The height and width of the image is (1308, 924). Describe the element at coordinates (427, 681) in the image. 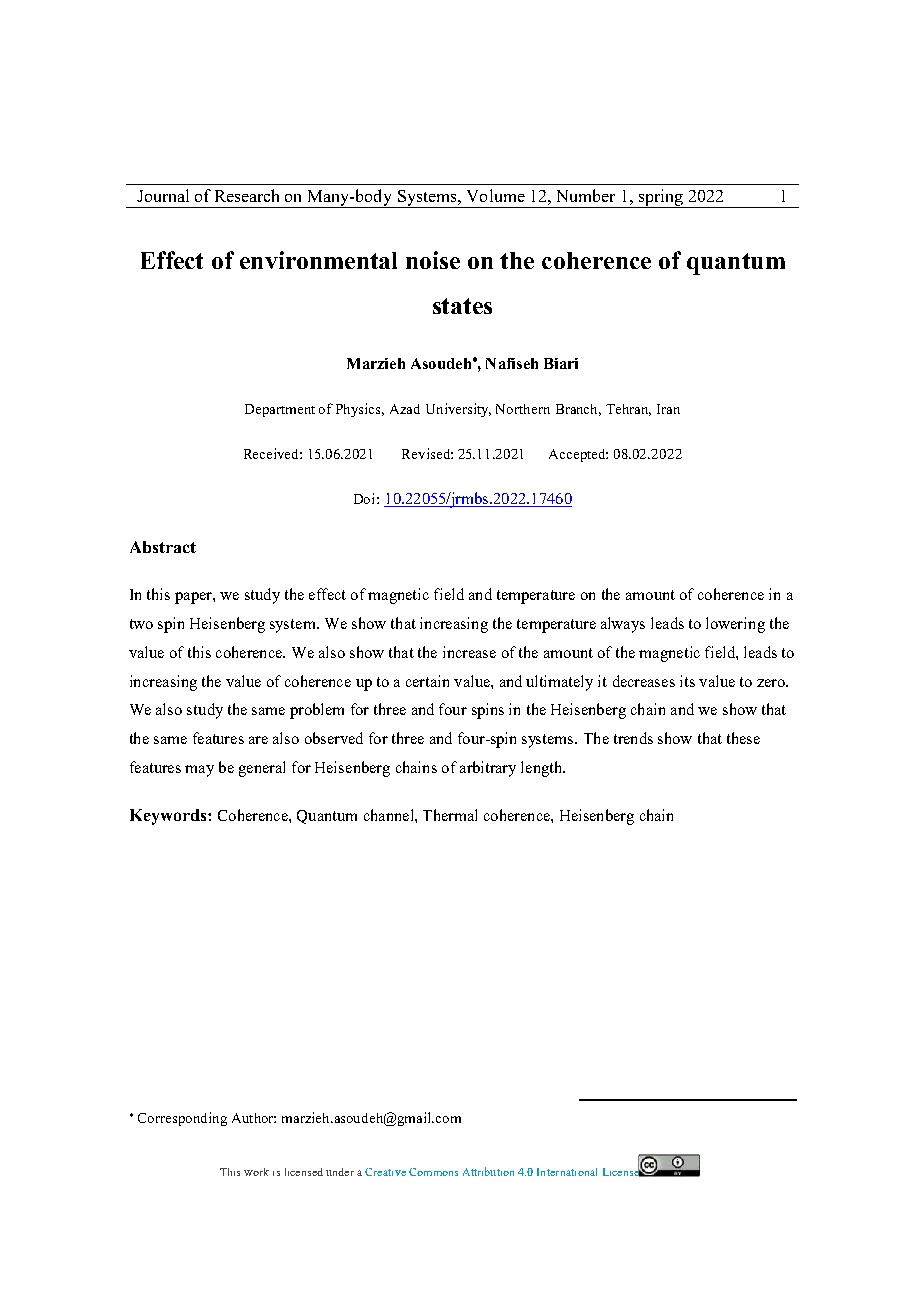

I see `certain` at that location.
